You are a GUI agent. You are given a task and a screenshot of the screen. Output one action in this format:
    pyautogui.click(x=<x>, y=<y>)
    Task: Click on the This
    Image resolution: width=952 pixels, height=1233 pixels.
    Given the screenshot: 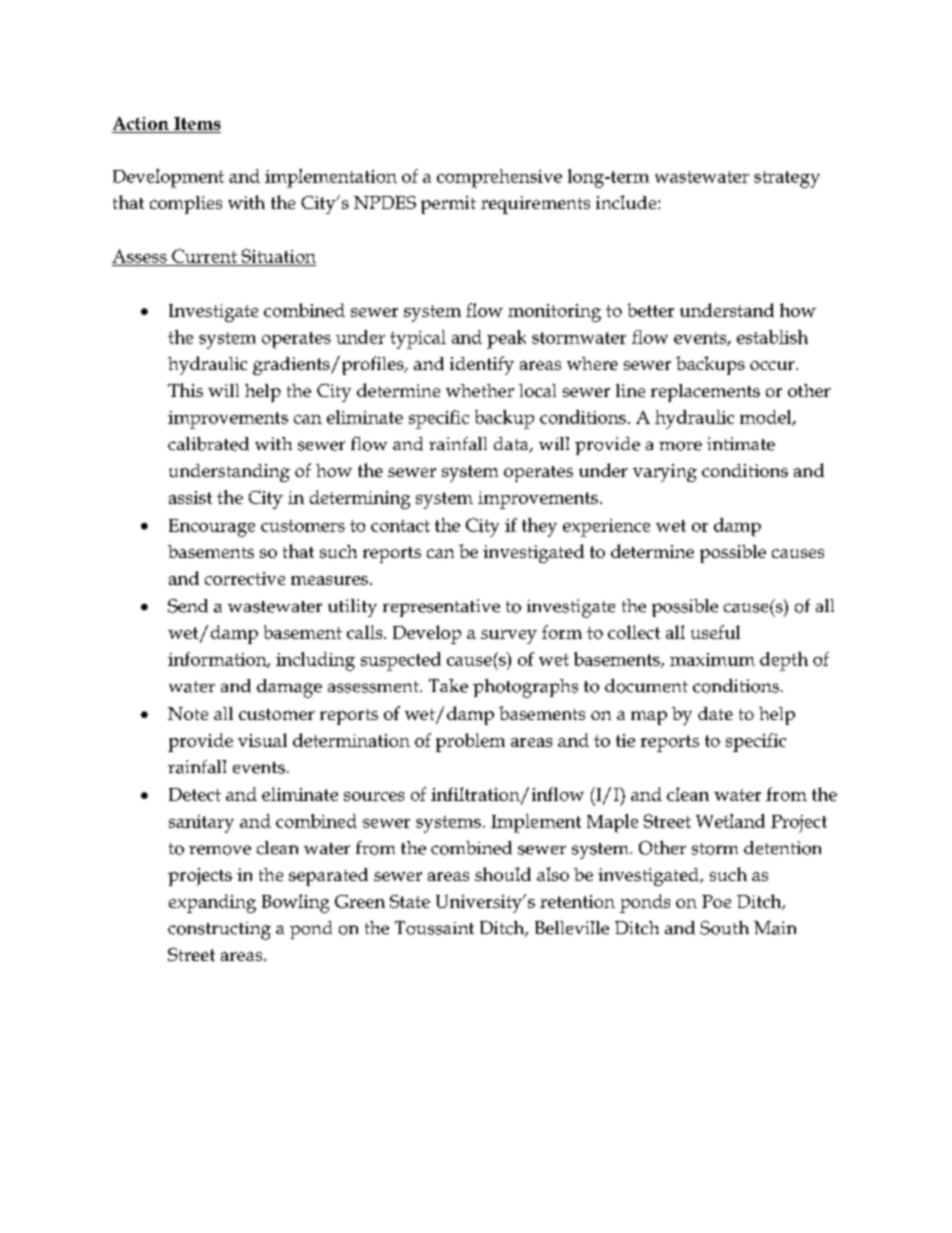 What is the action you would take?
    pyautogui.click(x=185, y=390)
